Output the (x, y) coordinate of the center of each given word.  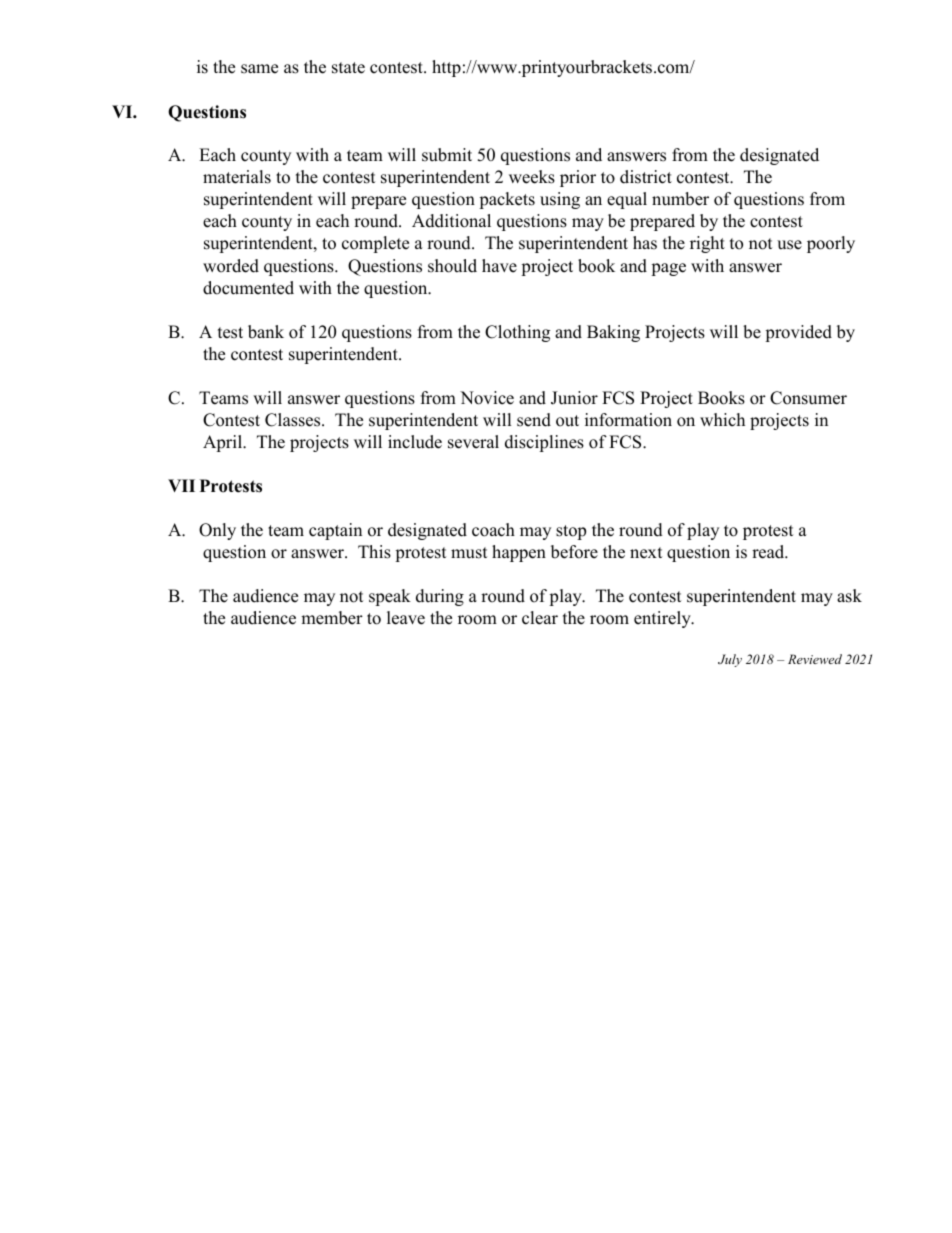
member (332, 618)
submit (447, 155)
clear (540, 618)
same (259, 69)
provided (798, 333)
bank (266, 332)
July (730, 660)
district (646, 177)
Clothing (517, 333)
